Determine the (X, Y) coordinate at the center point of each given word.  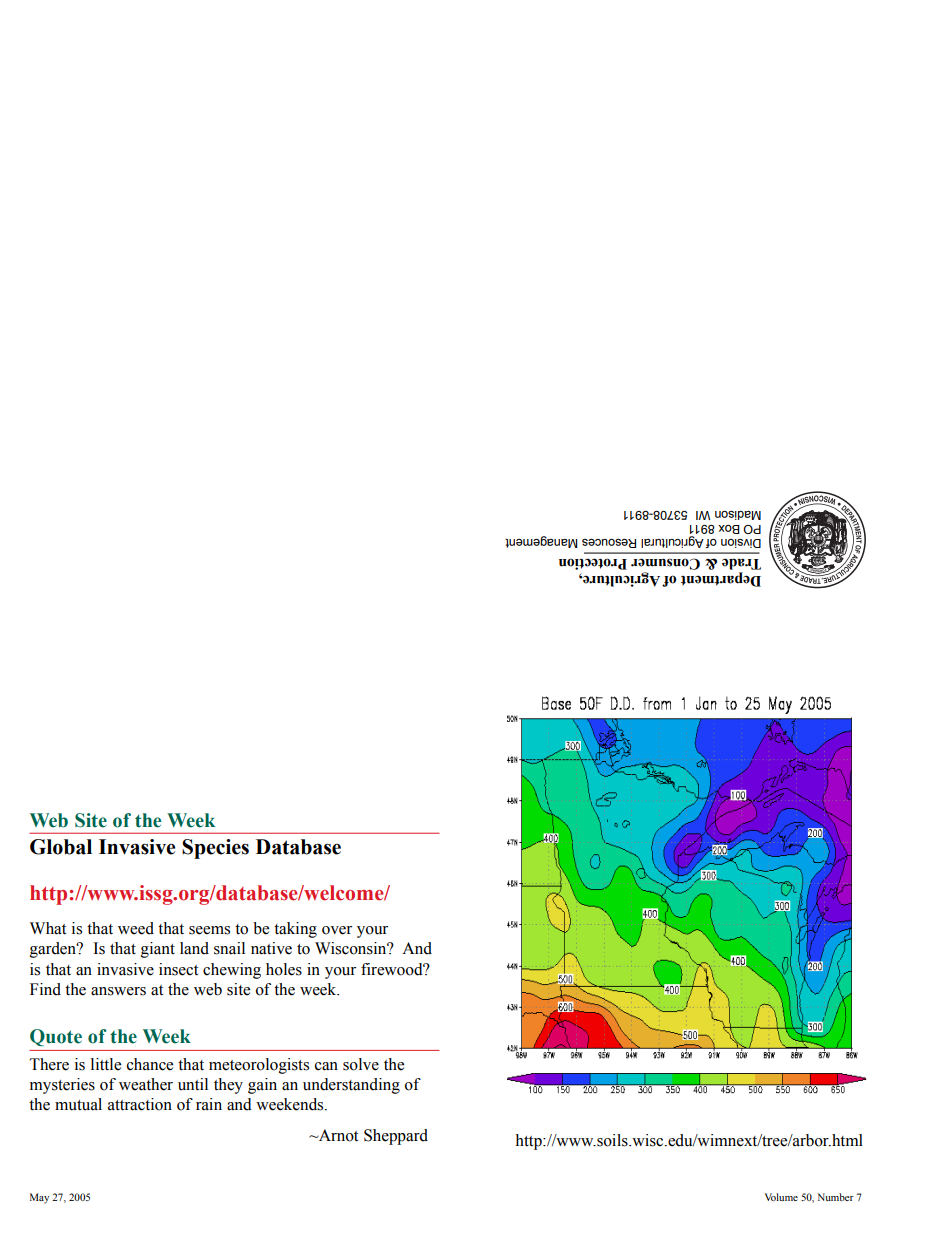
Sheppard (396, 1137)
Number (835, 1197)
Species (215, 849)
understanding (351, 1086)
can (326, 1066)
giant (158, 950)
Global (61, 847)
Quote (56, 1037)
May (39, 1198)
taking (295, 930)
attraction (140, 1104)
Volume (781, 1197)
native (271, 948)
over (337, 930)
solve (361, 1064)
